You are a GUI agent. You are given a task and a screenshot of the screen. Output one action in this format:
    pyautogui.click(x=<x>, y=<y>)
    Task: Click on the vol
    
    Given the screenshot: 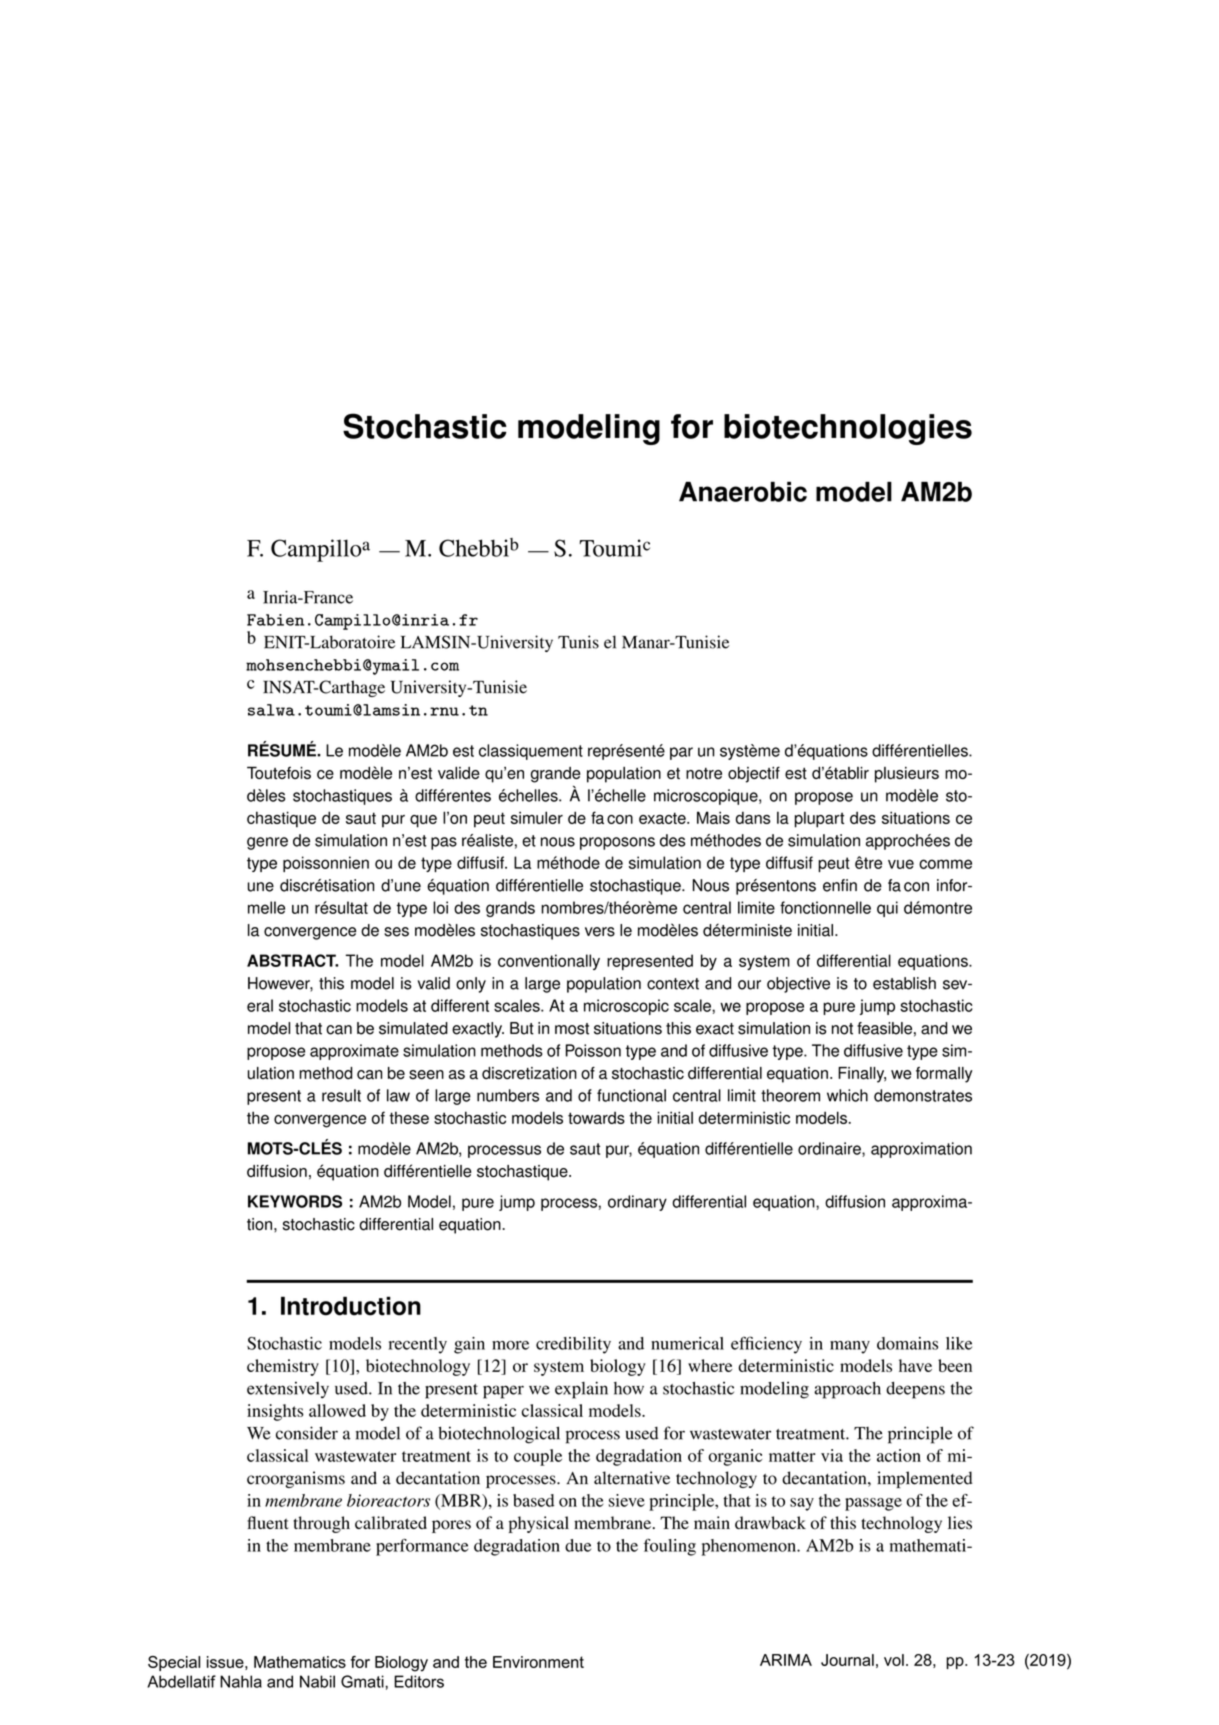 What is the action you would take?
    pyautogui.click(x=894, y=1660)
